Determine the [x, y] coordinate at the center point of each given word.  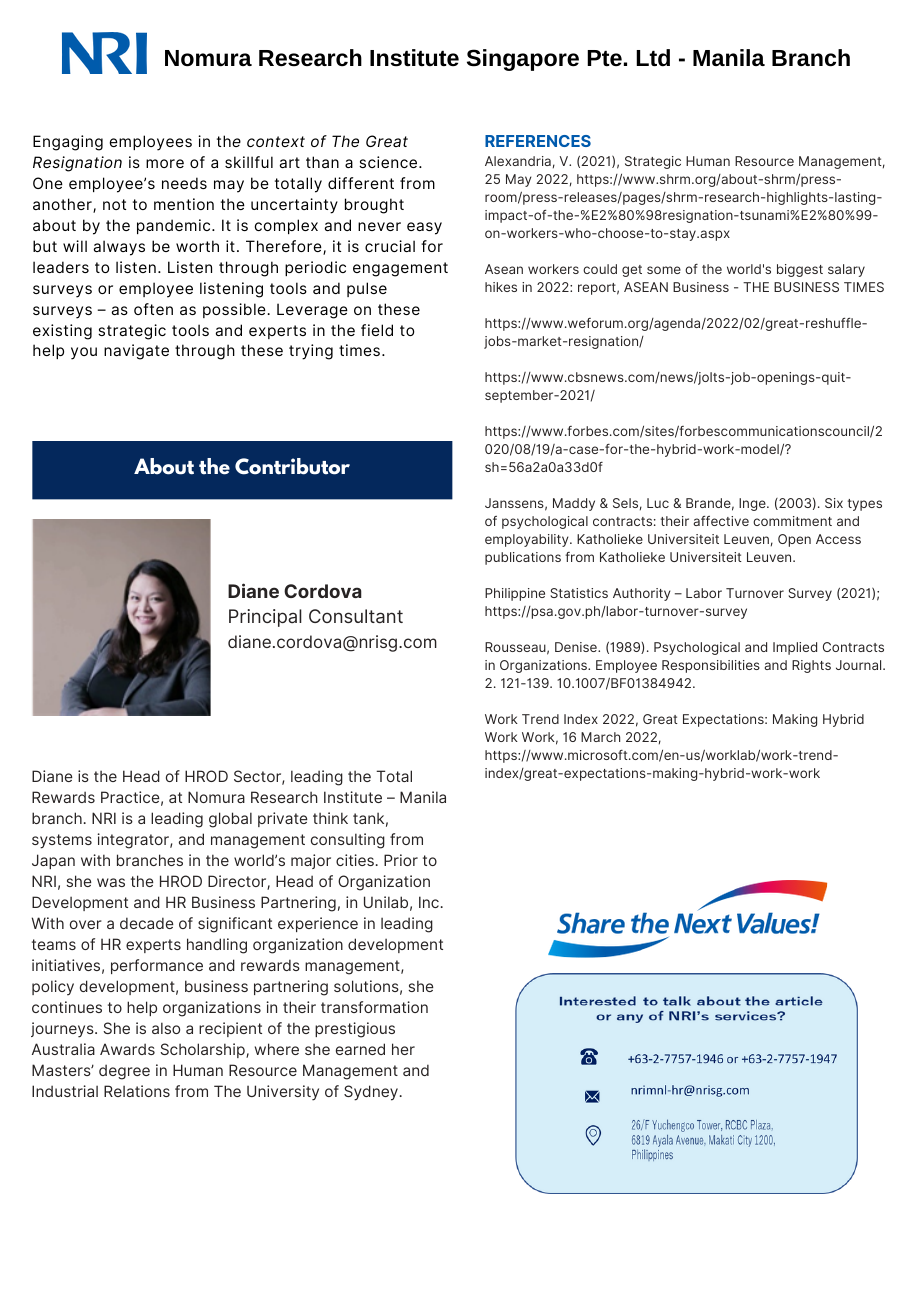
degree [124, 1072]
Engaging [68, 143]
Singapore [523, 60]
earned [360, 1049]
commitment [792, 521]
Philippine [515, 594]
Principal [265, 618]
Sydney [371, 1093]
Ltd [653, 57]
